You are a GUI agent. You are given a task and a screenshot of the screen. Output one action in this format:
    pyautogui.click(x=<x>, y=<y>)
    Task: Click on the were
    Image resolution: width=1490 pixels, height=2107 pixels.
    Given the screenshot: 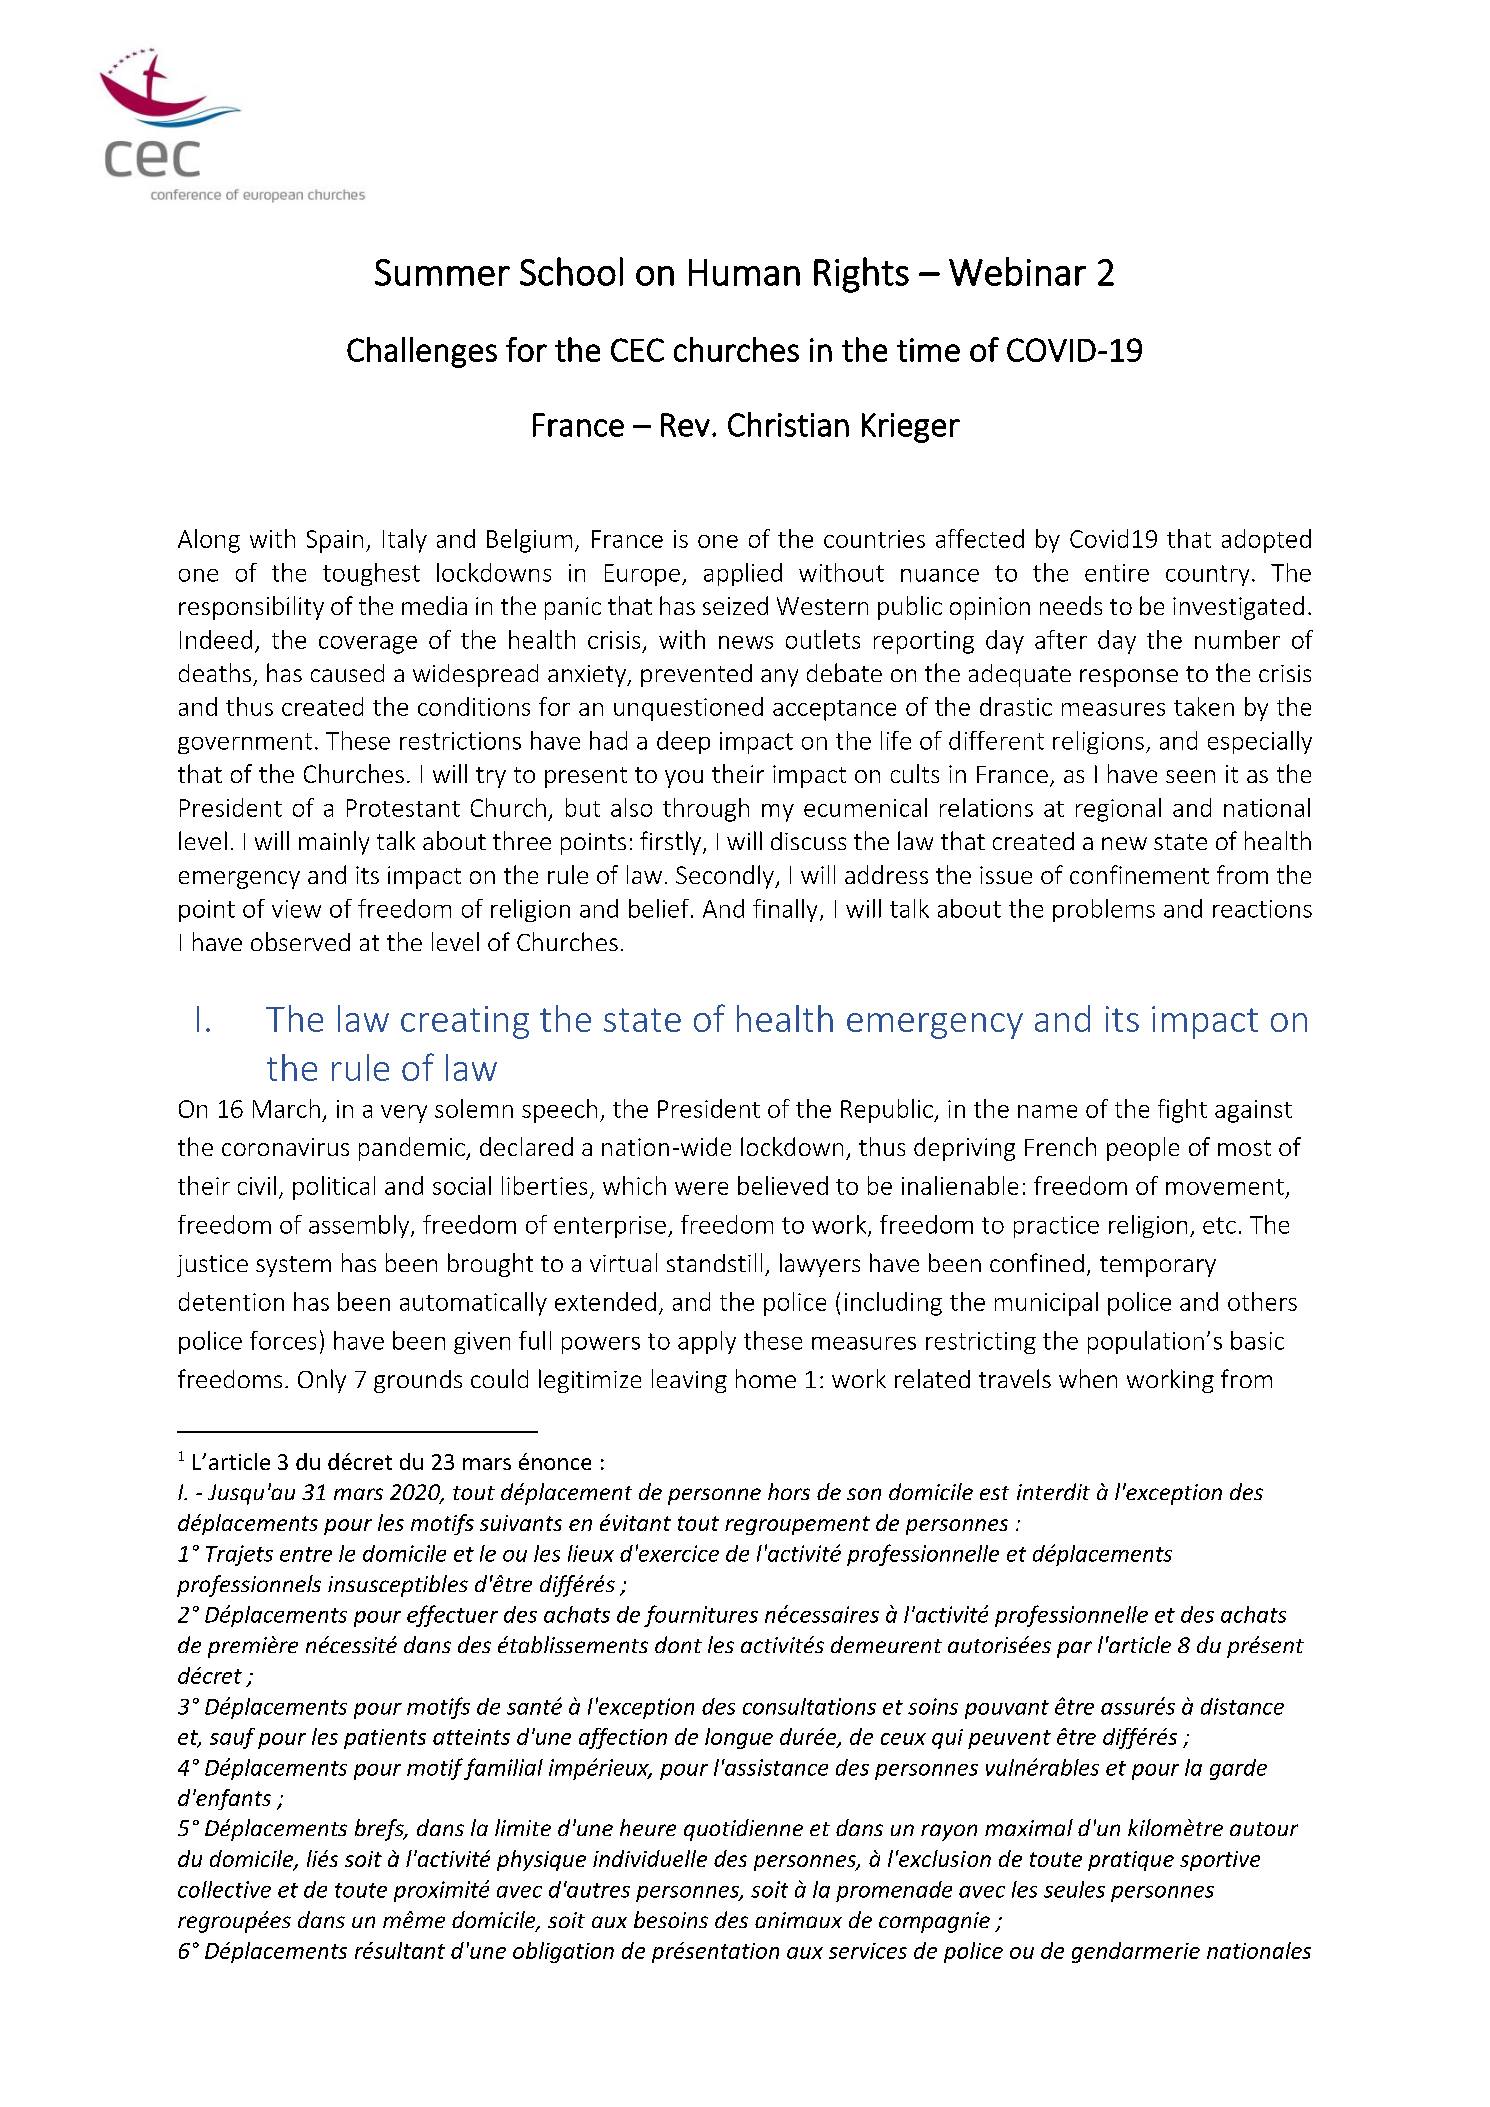 What is the action you would take?
    pyautogui.click(x=701, y=1188)
